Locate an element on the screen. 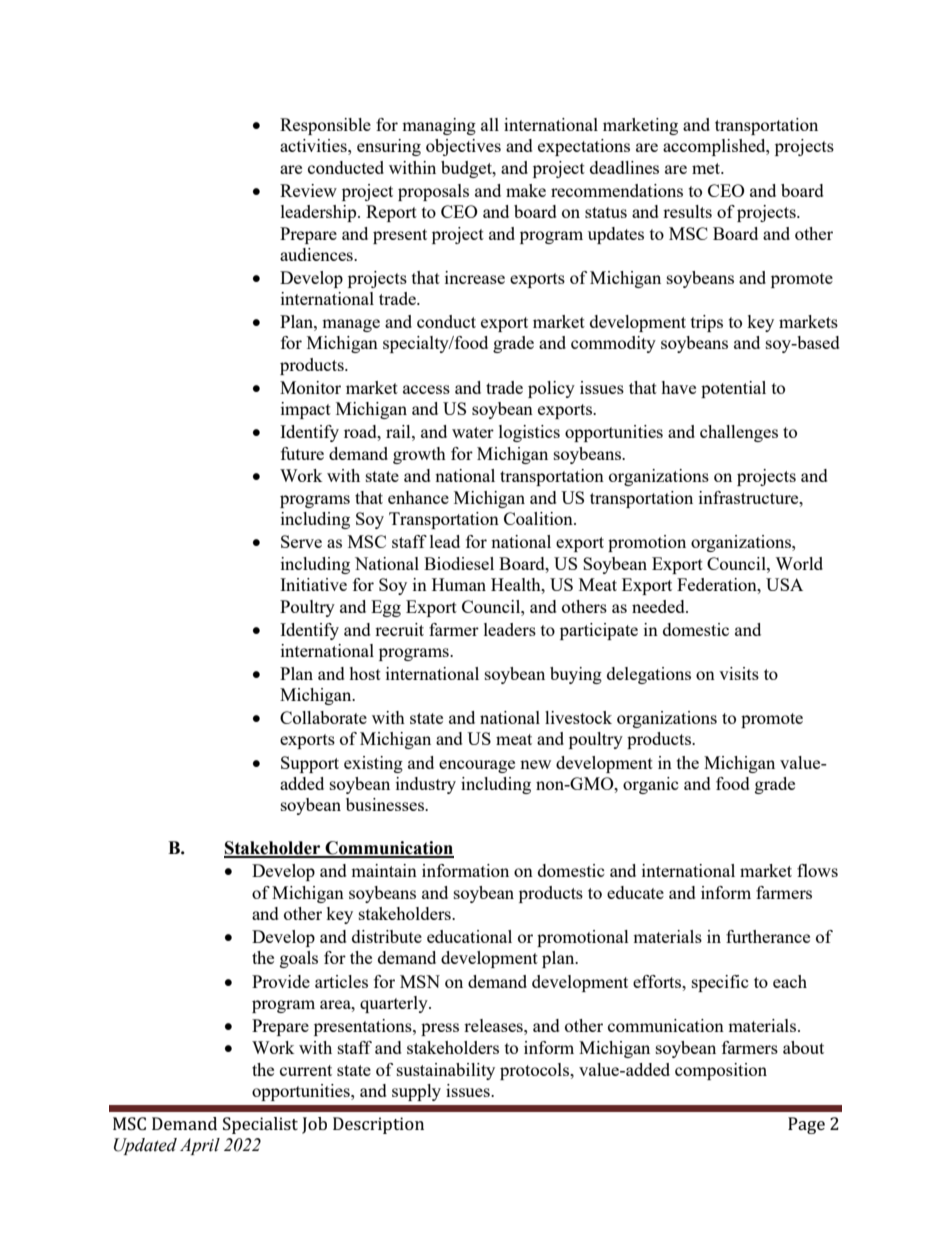  encourage is located at coordinates (477, 766).
